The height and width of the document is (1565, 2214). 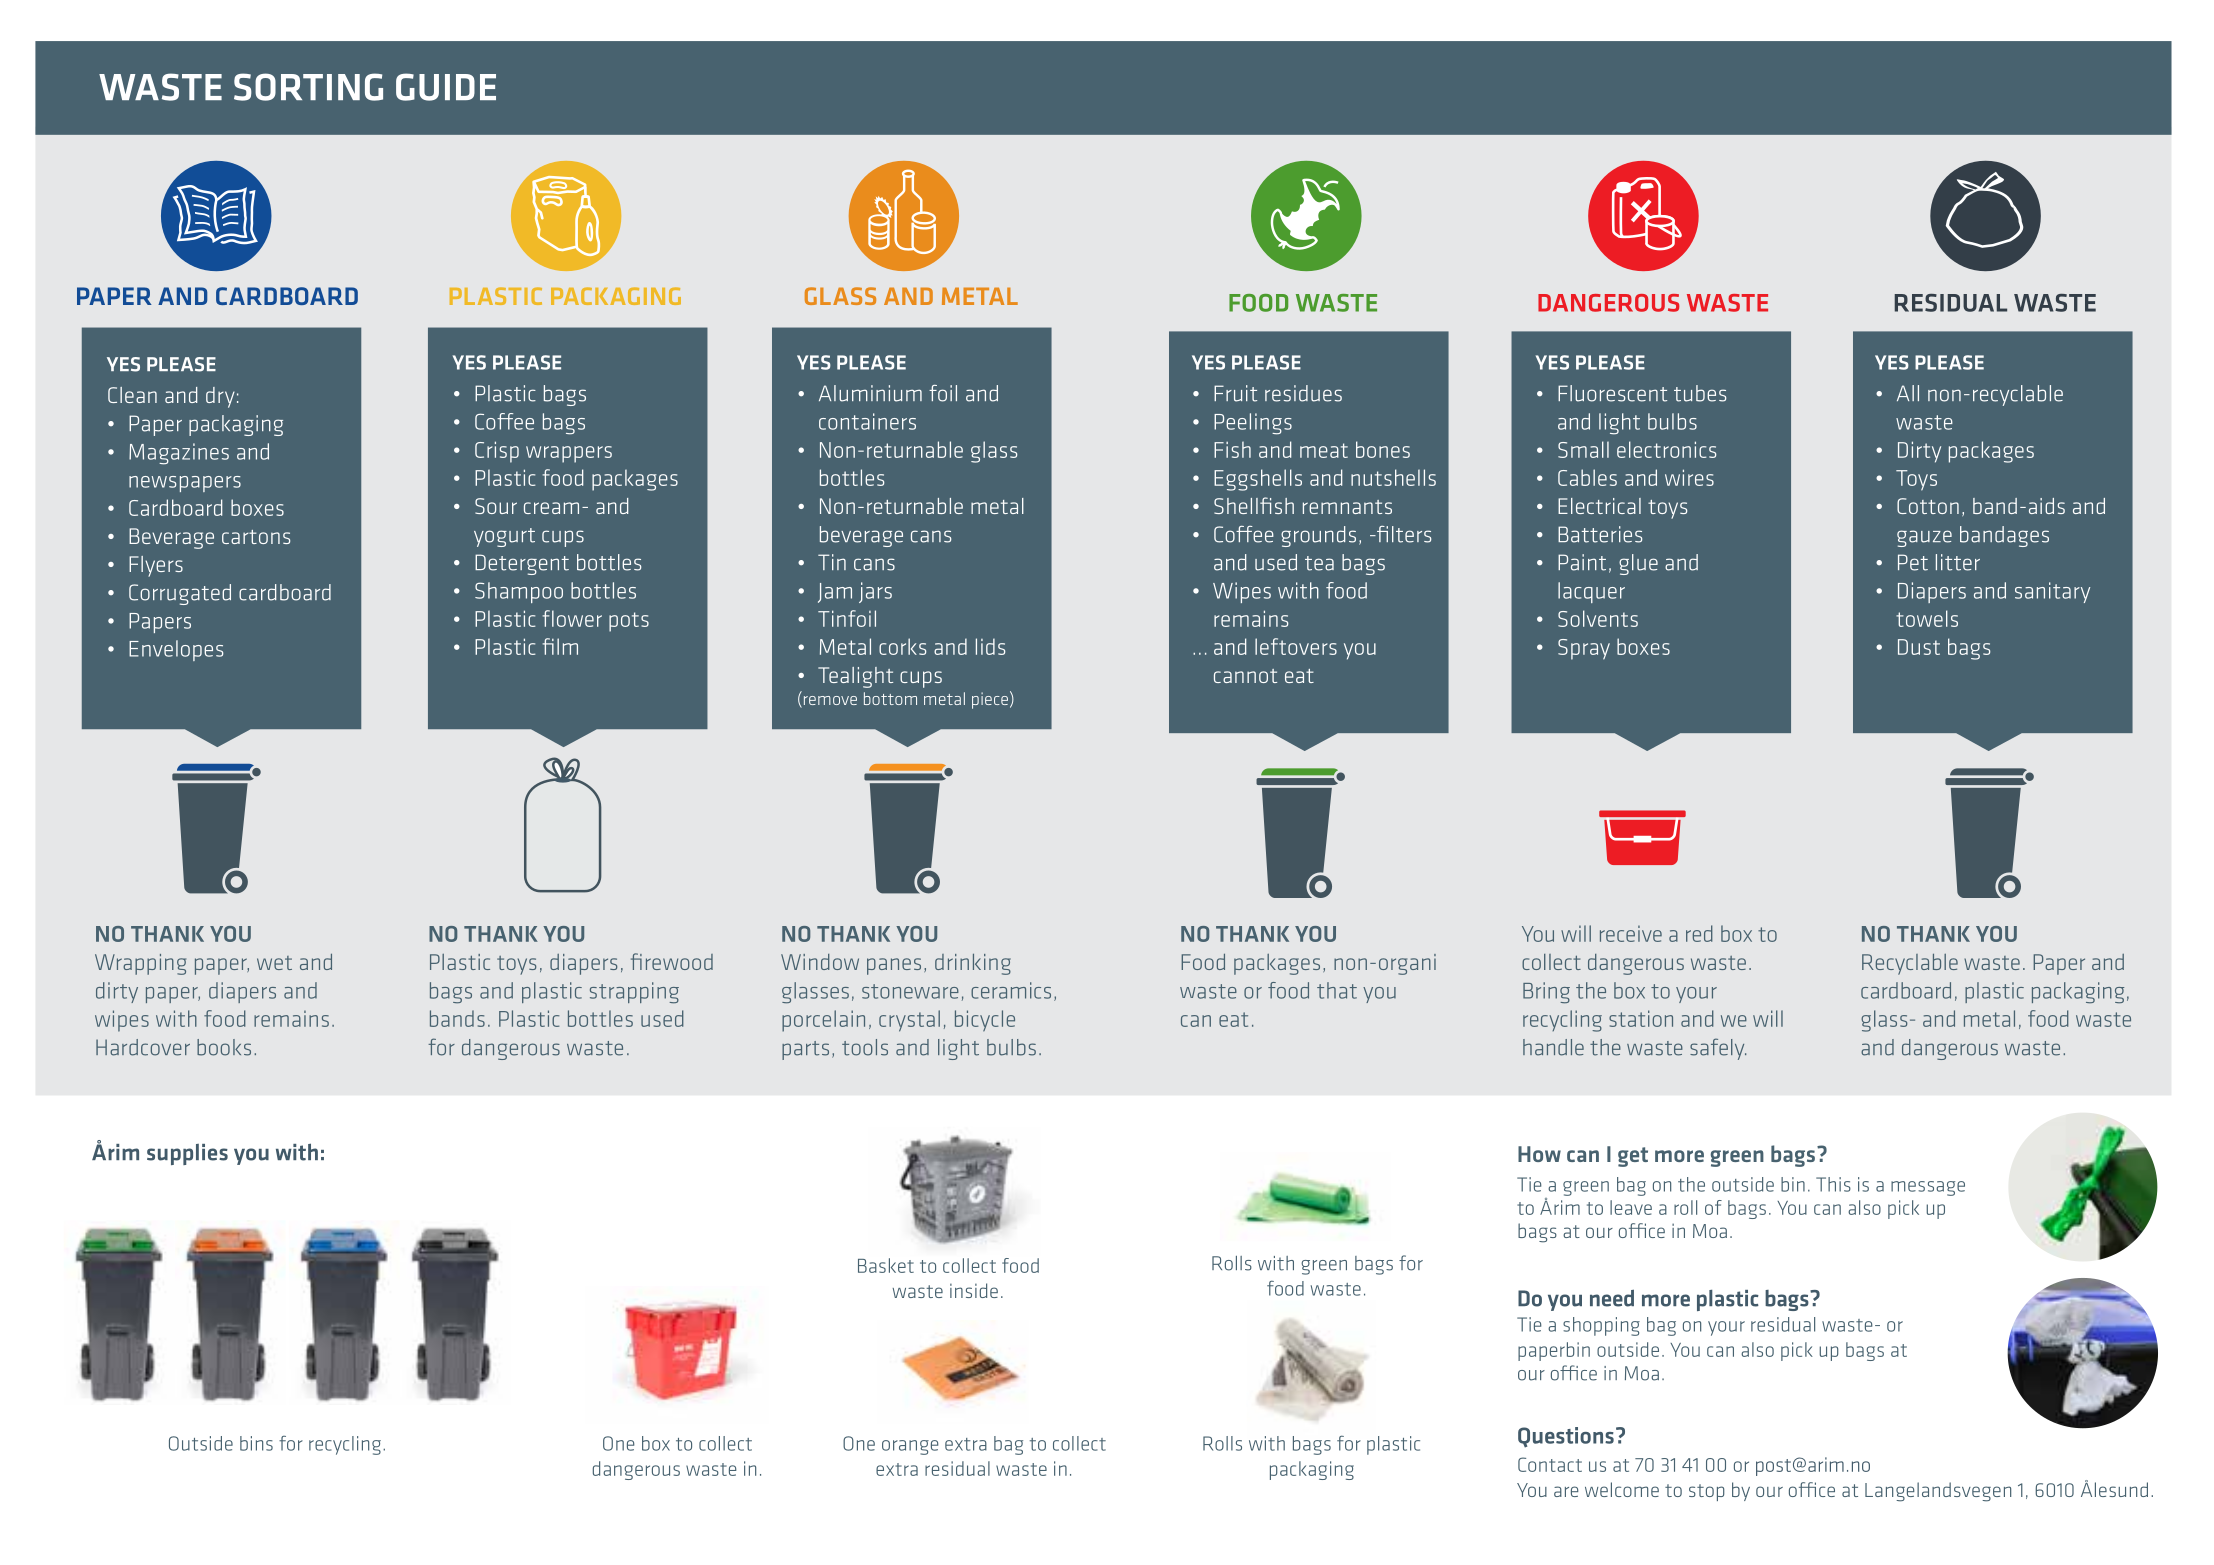 I want to click on bins, so click(x=256, y=1443).
